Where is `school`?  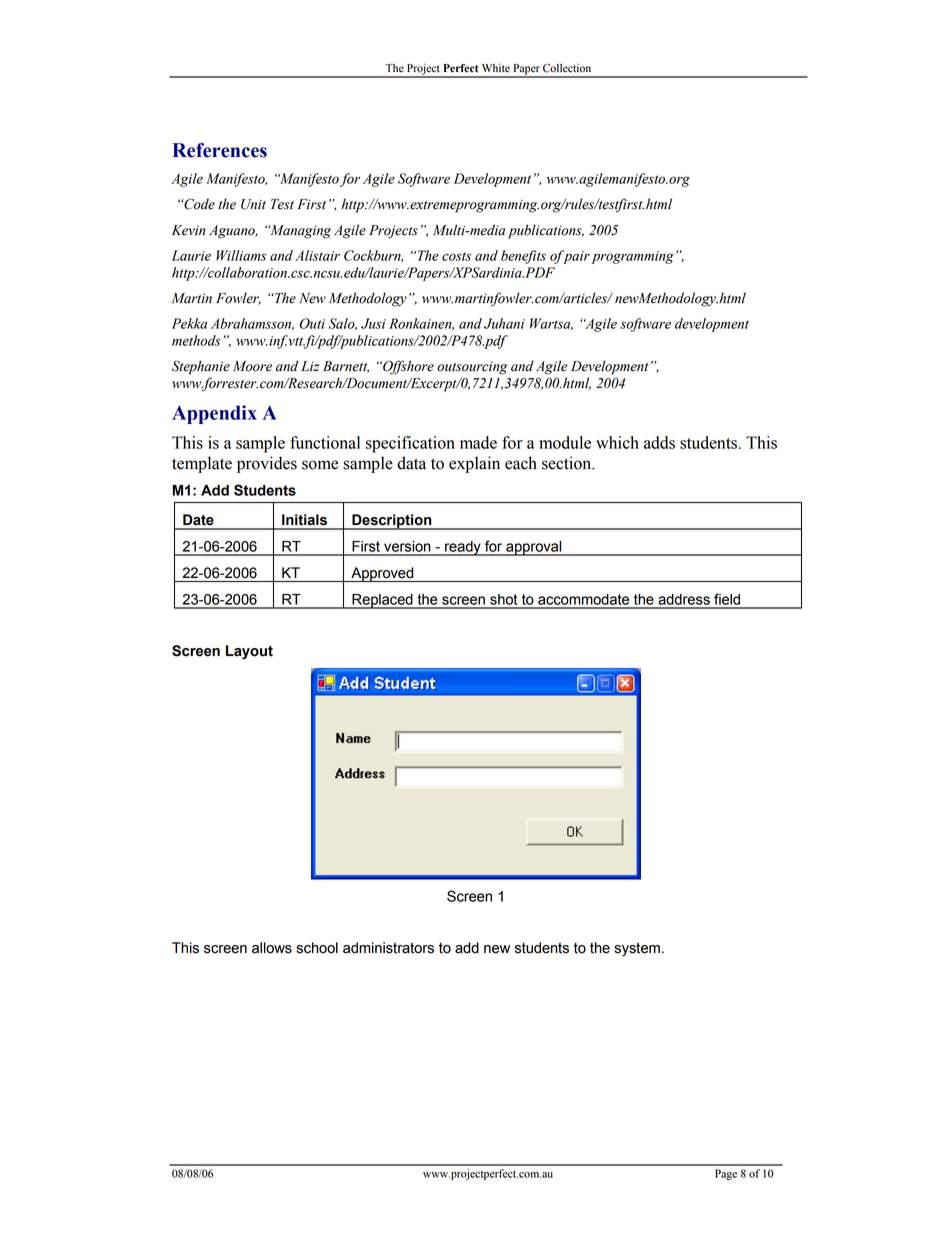 school is located at coordinates (317, 948).
